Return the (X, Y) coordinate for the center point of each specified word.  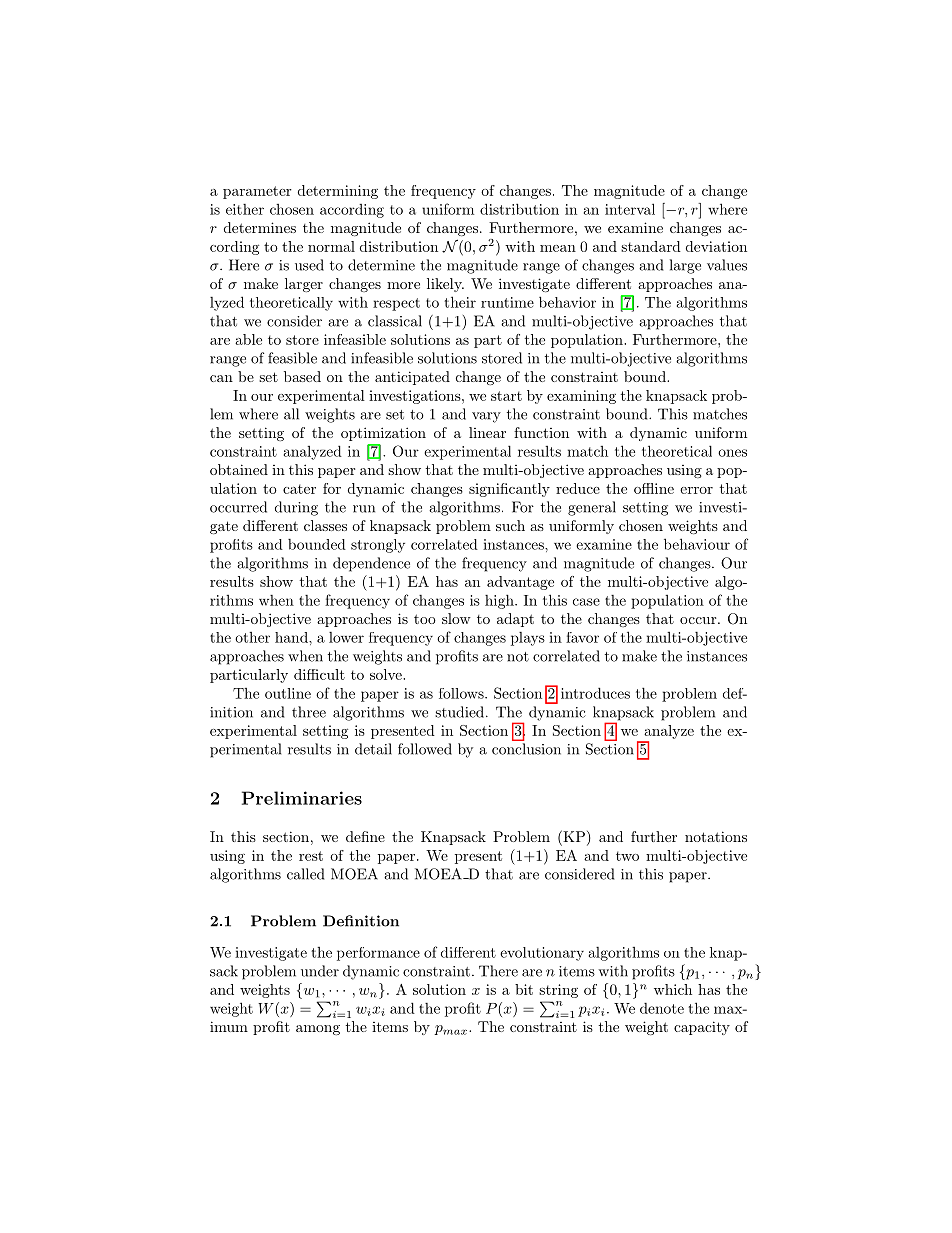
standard (651, 246)
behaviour (697, 544)
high (500, 601)
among (318, 1030)
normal (331, 246)
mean (558, 248)
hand (292, 637)
